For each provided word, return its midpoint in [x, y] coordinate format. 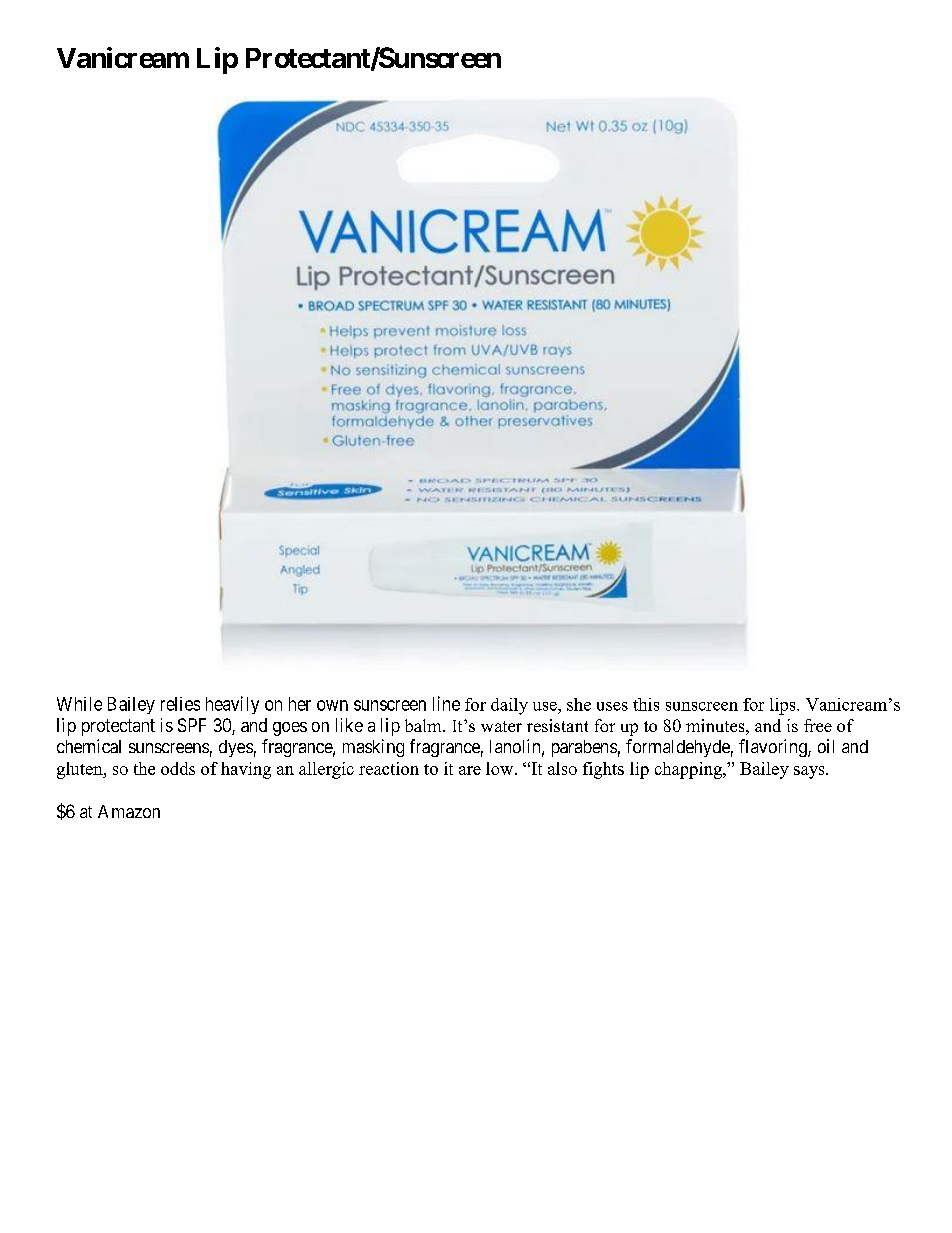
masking [373, 748]
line [446, 703]
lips [784, 706]
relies [180, 704]
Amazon [129, 811]
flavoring [774, 748]
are [470, 770]
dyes [236, 748]
